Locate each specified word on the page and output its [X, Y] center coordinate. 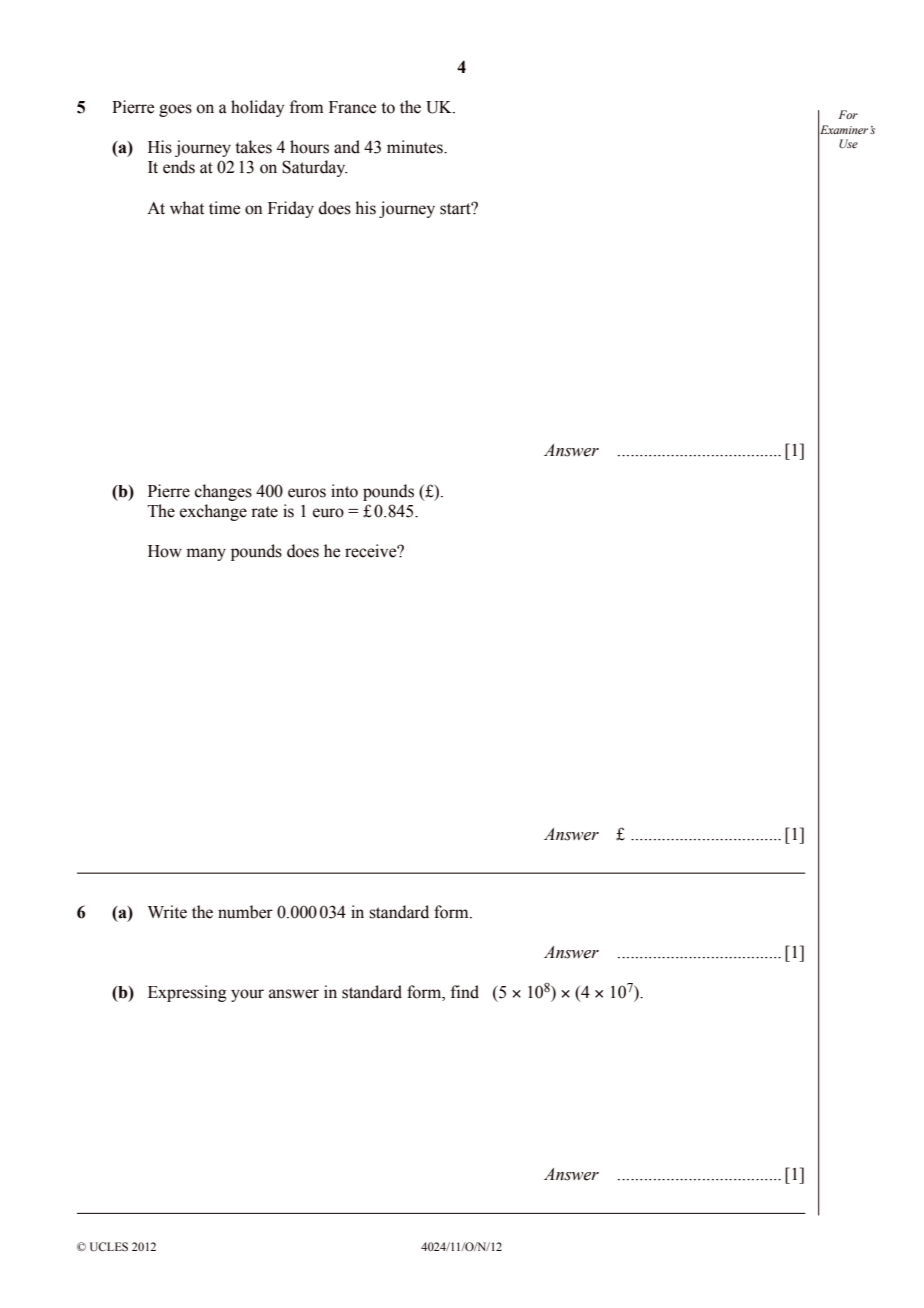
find [465, 992]
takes [253, 147]
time [224, 208]
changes [223, 492]
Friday [291, 209]
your [247, 995]
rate [264, 512]
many [206, 554]
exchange [213, 512]
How [165, 551]
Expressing [187, 993]
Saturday [315, 168]
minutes [416, 147]
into [344, 491]
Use [848, 143]
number [245, 912]
